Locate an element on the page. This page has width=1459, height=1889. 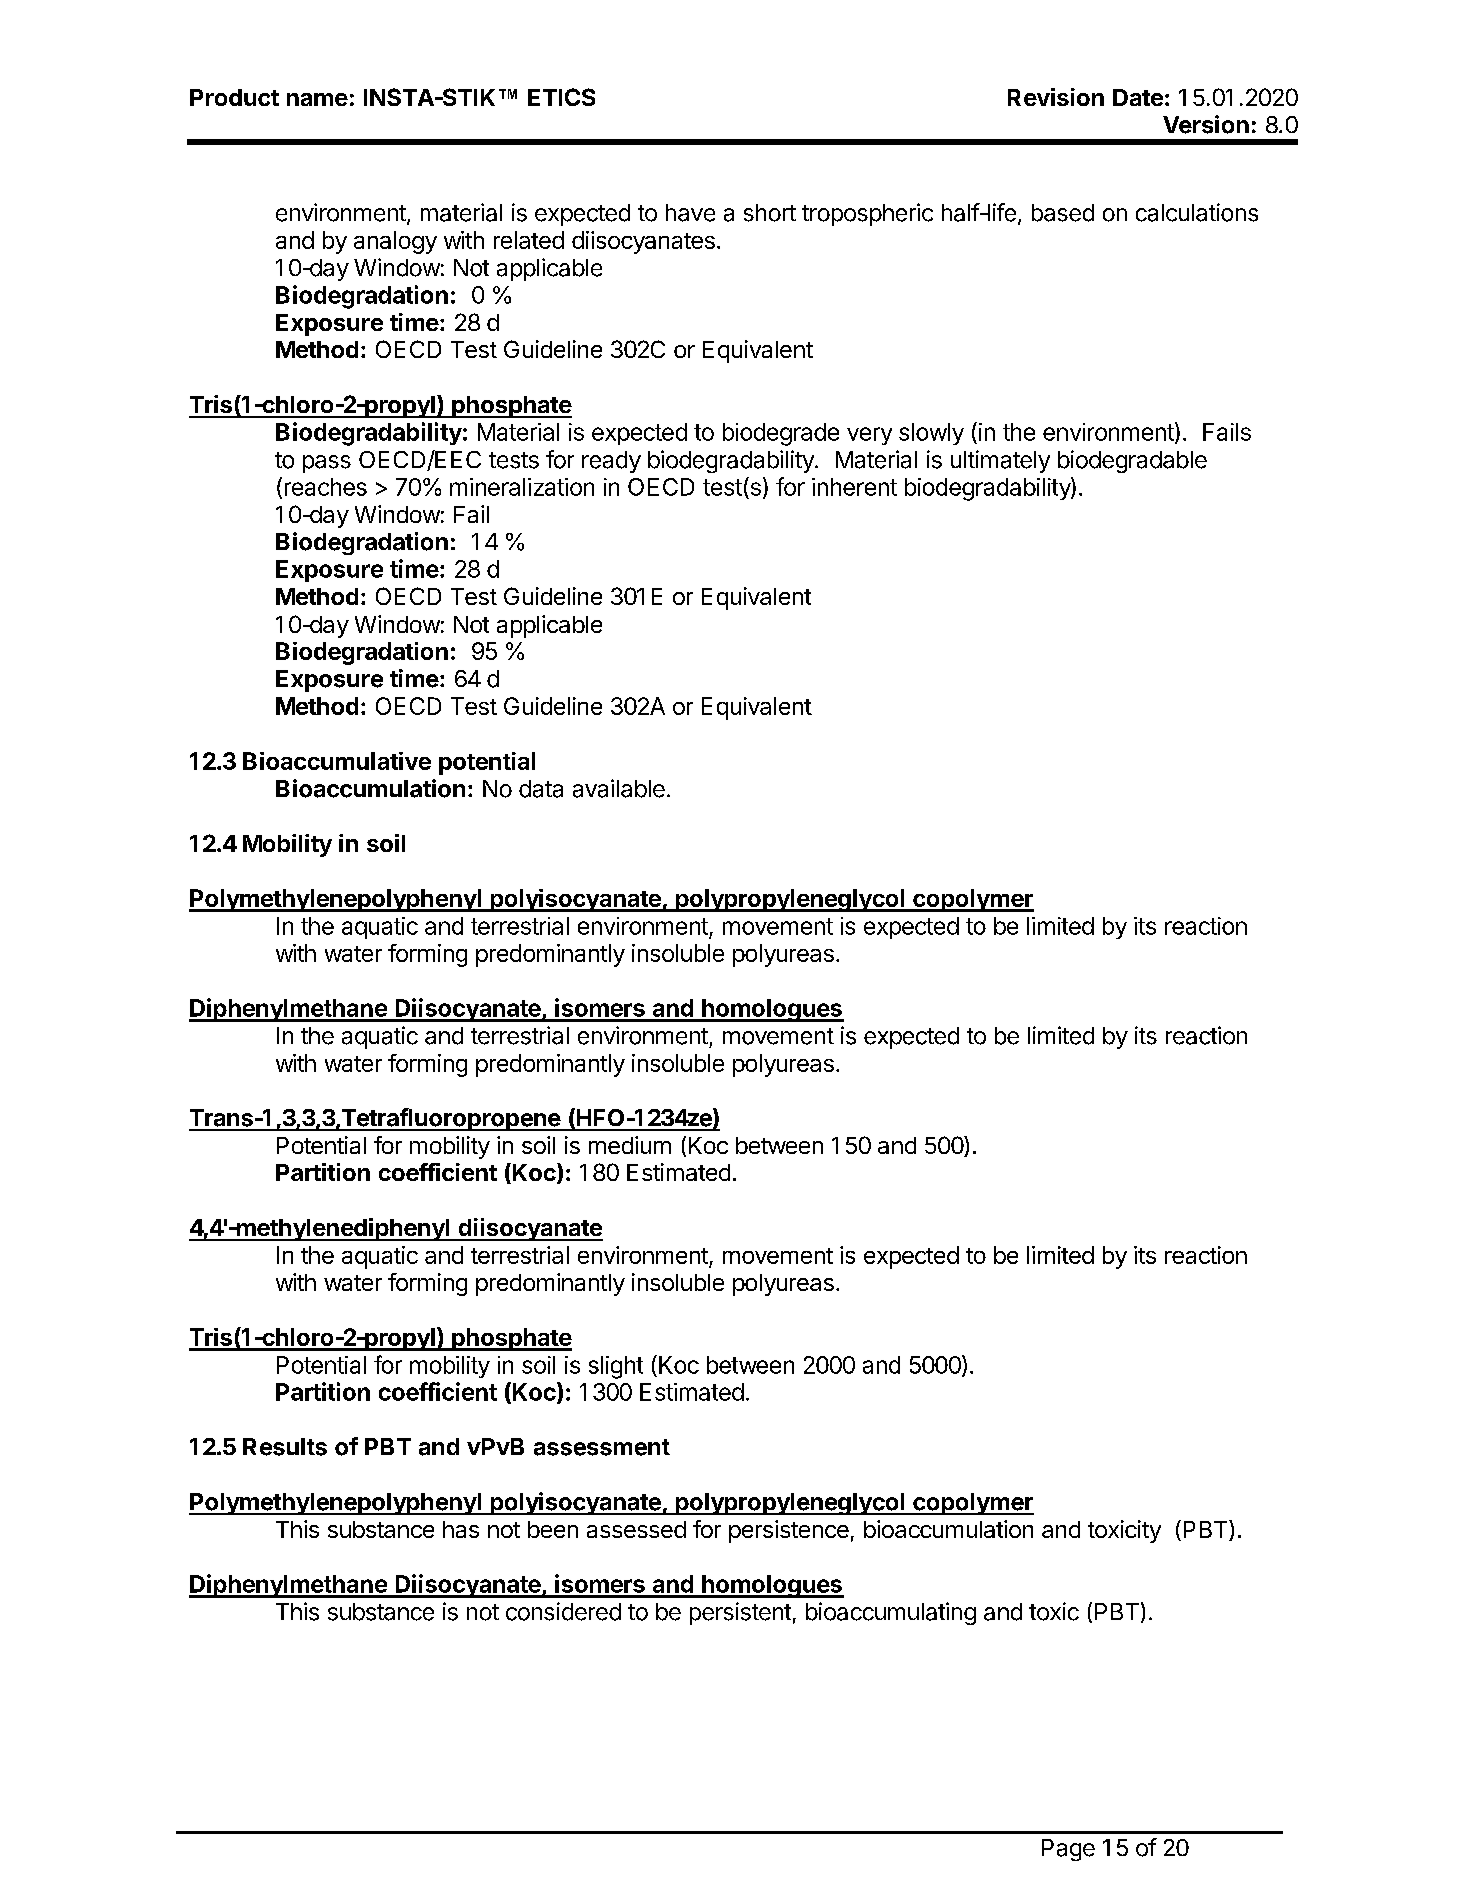
medium is located at coordinates (630, 1145).
